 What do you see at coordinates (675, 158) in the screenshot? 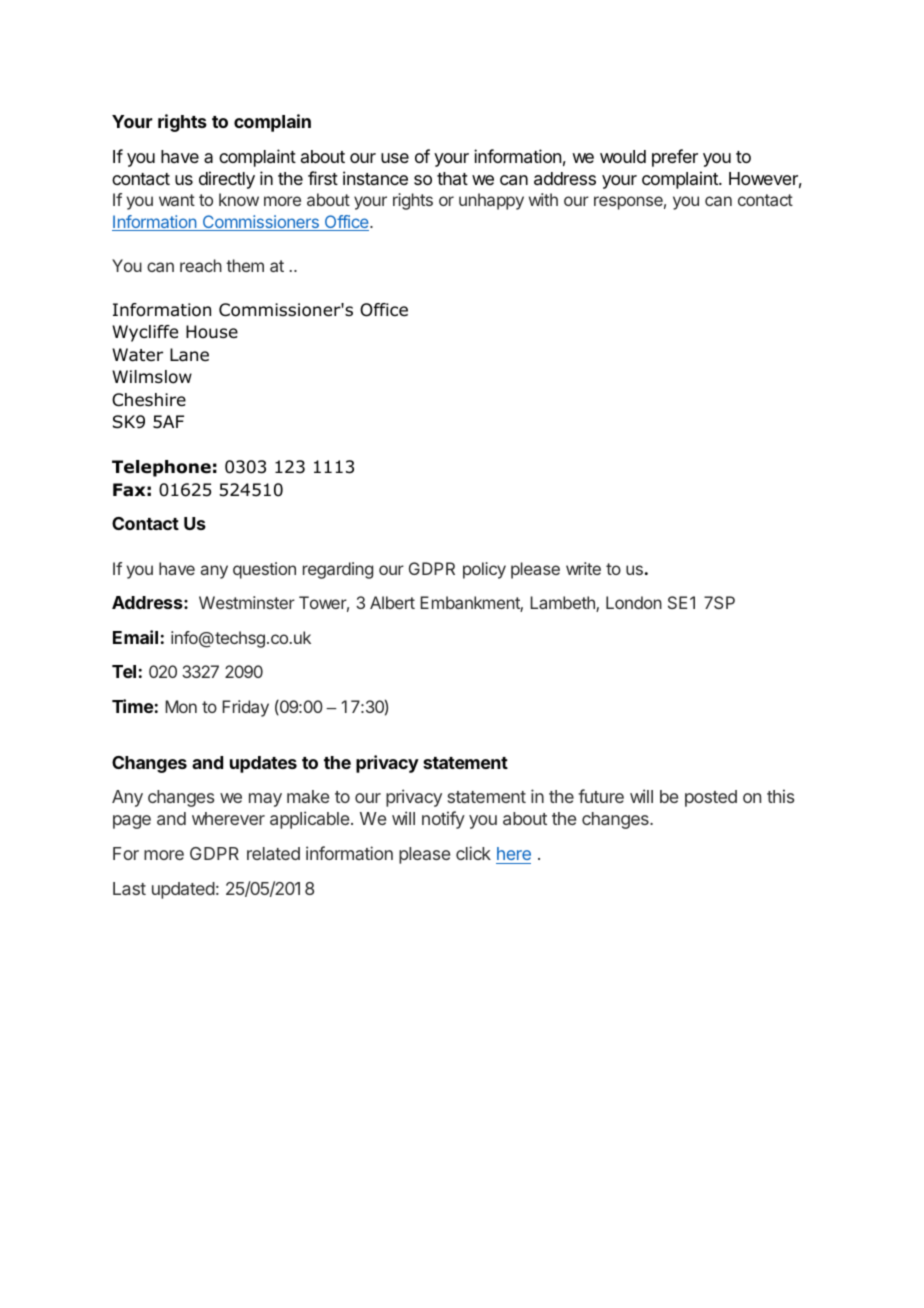
I see `prefer` at bounding box center [675, 158].
